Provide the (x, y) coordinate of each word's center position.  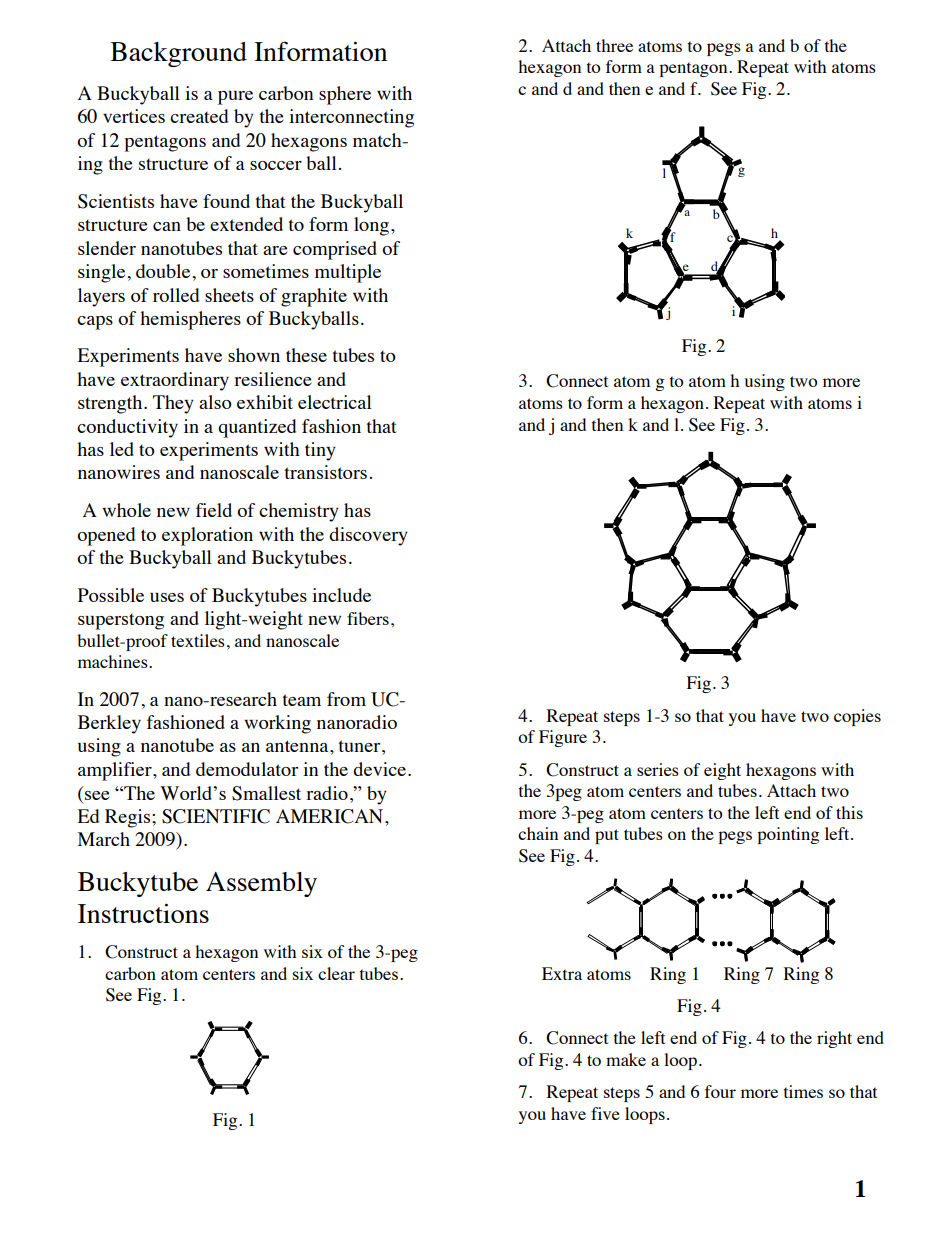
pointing (788, 835)
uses (167, 597)
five (605, 1113)
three (614, 45)
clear (336, 973)
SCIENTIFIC (216, 816)
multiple (348, 273)
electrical (335, 402)
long (371, 226)
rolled (176, 295)
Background (178, 54)
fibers (368, 618)
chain (538, 833)
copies (857, 717)
